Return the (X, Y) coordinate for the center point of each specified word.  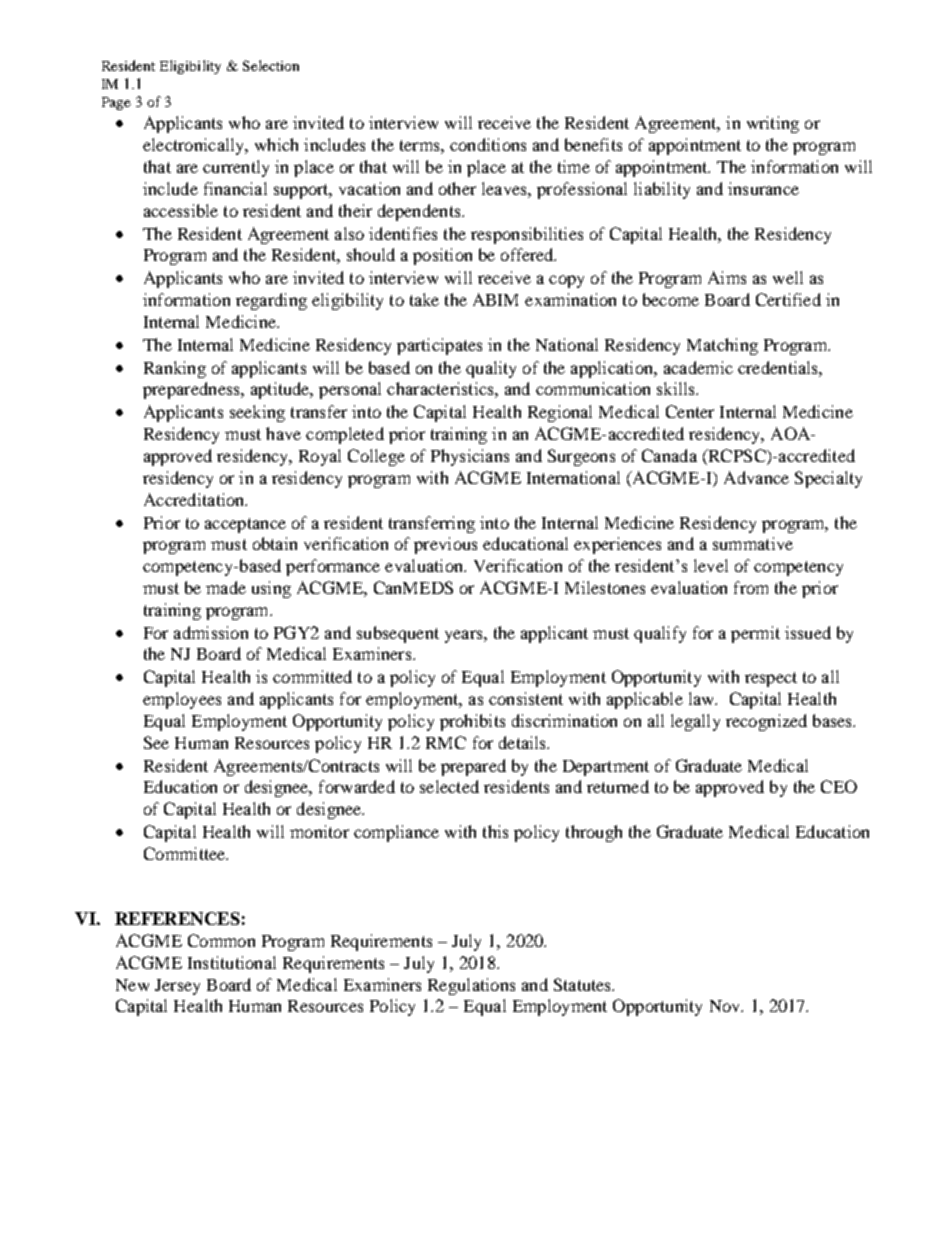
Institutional (232, 962)
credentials (779, 367)
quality (491, 369)
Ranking (175, 369)
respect (771, 679)
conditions (488, 144)
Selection (271, 65)
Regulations (471, 986)
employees (182, 700)
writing (773, 124)
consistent (526, 698)
